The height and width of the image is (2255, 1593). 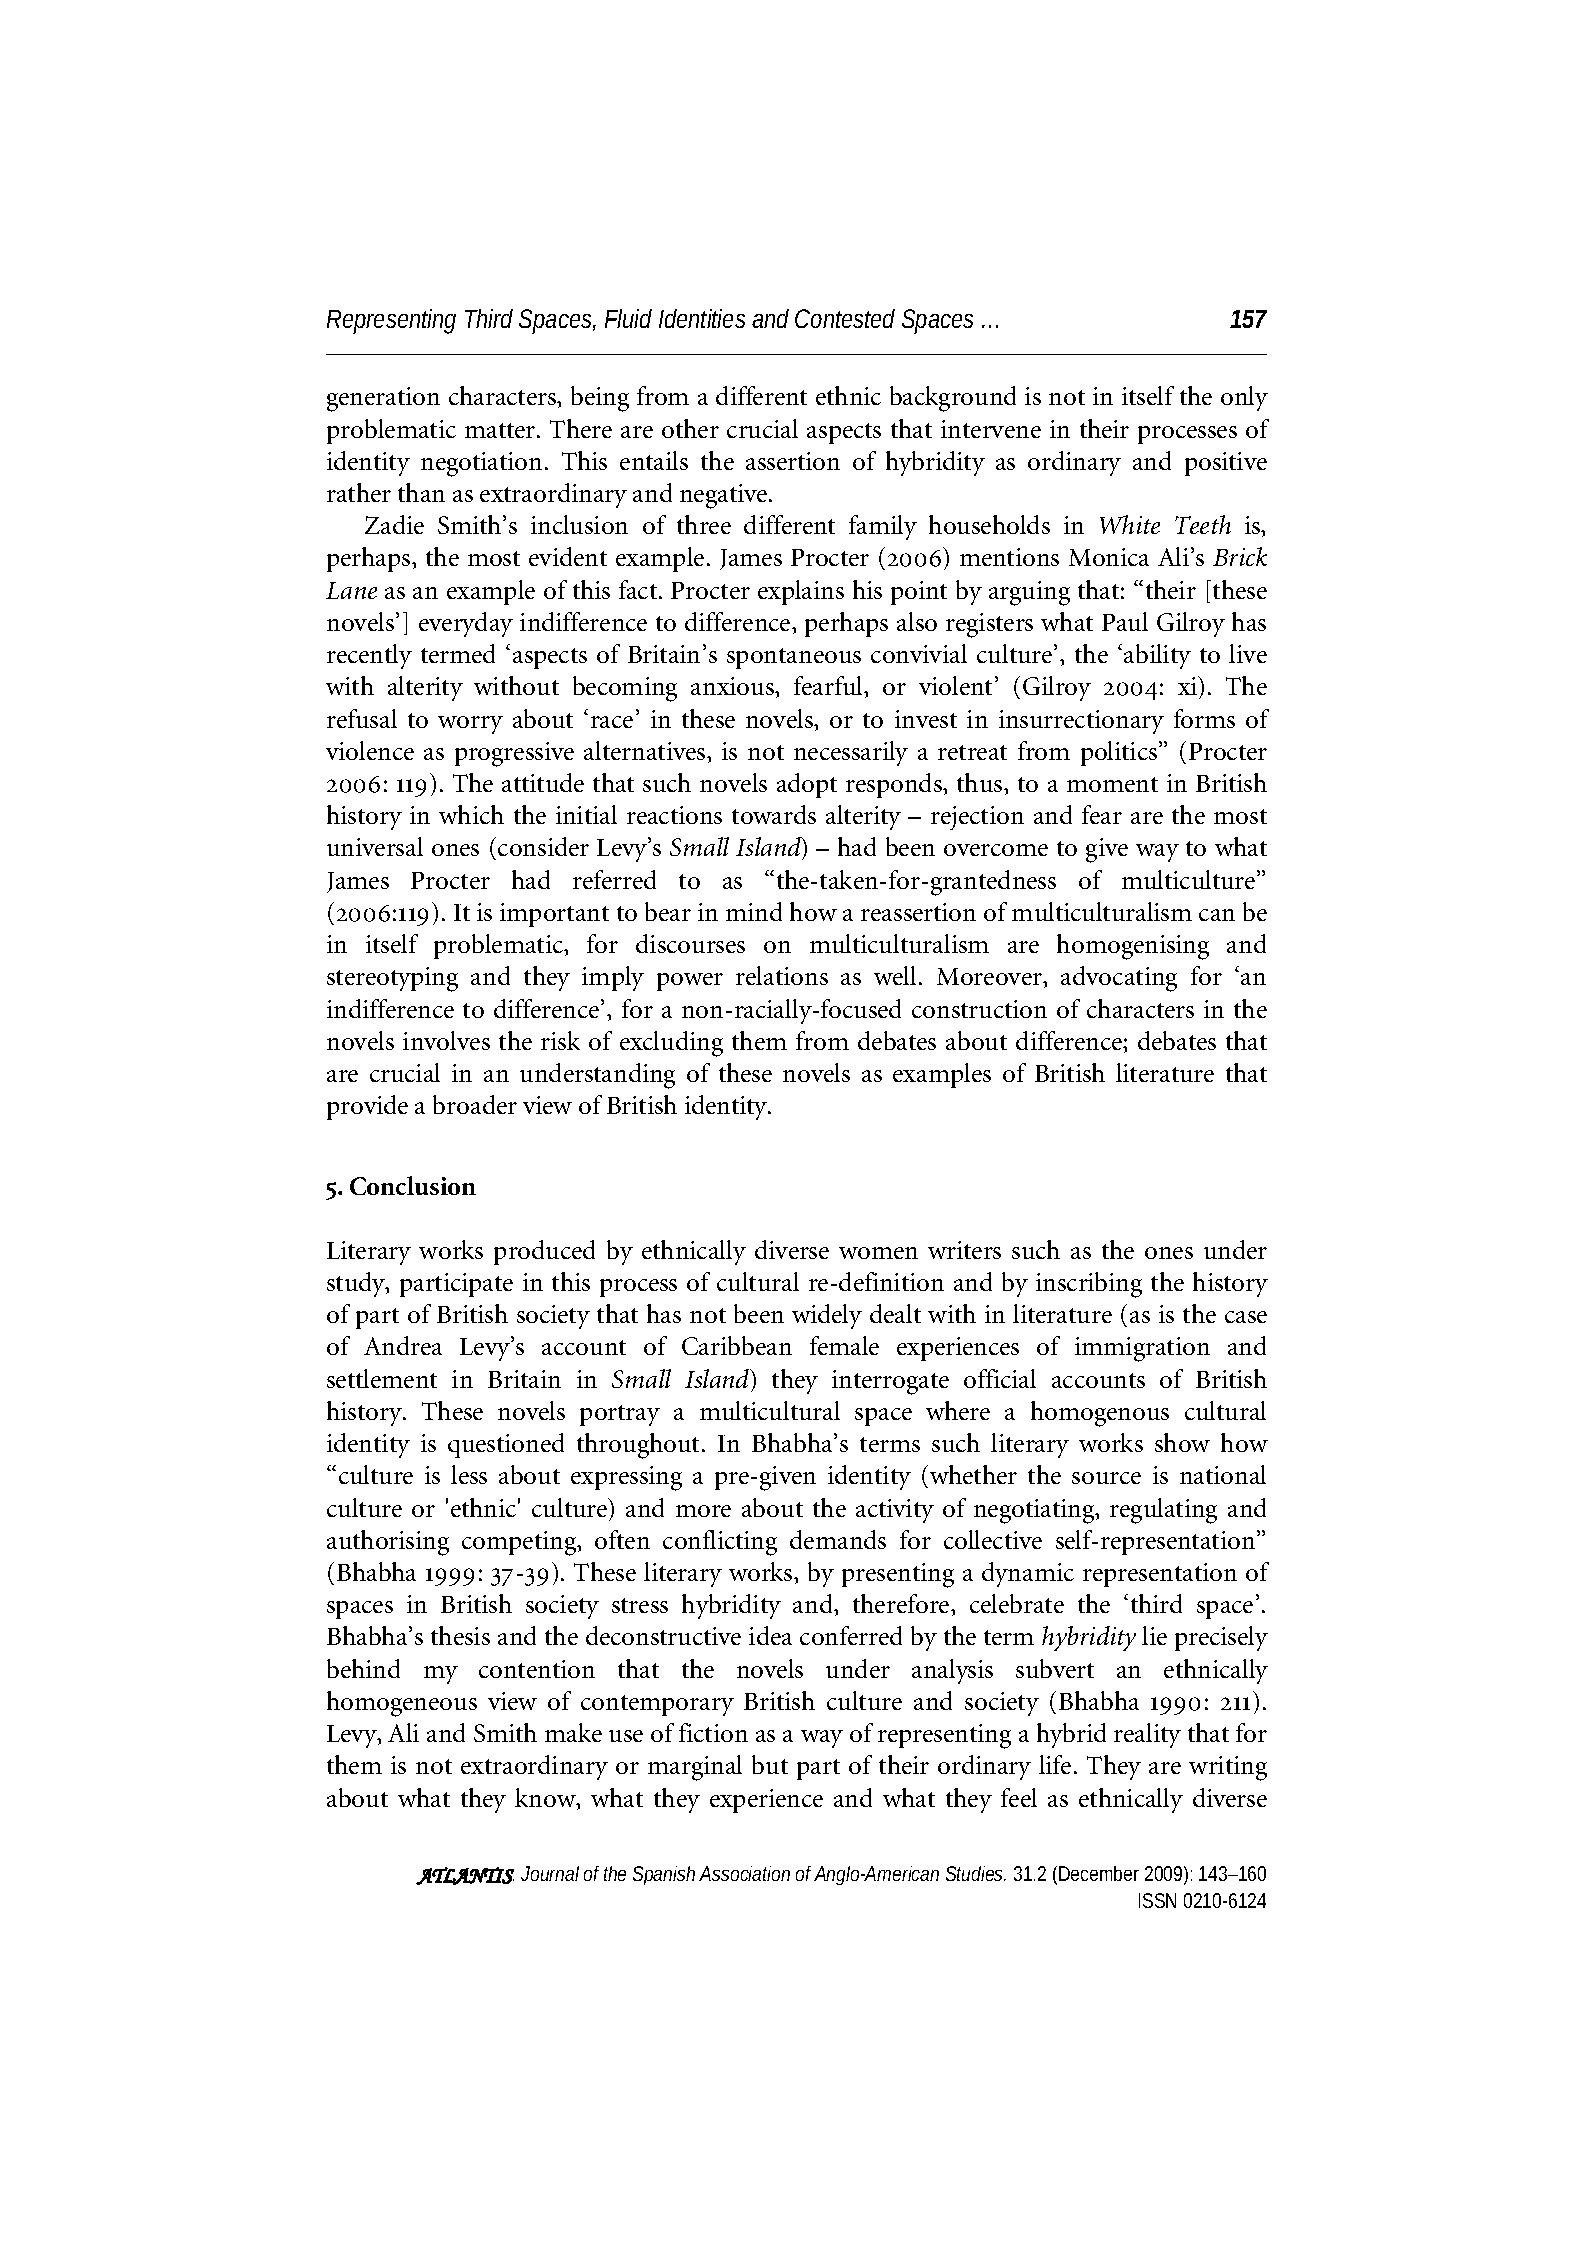 What do you see at coordinates (1119, 979) in the image?
I see `advocating` at bounding box center [1119, 979].
